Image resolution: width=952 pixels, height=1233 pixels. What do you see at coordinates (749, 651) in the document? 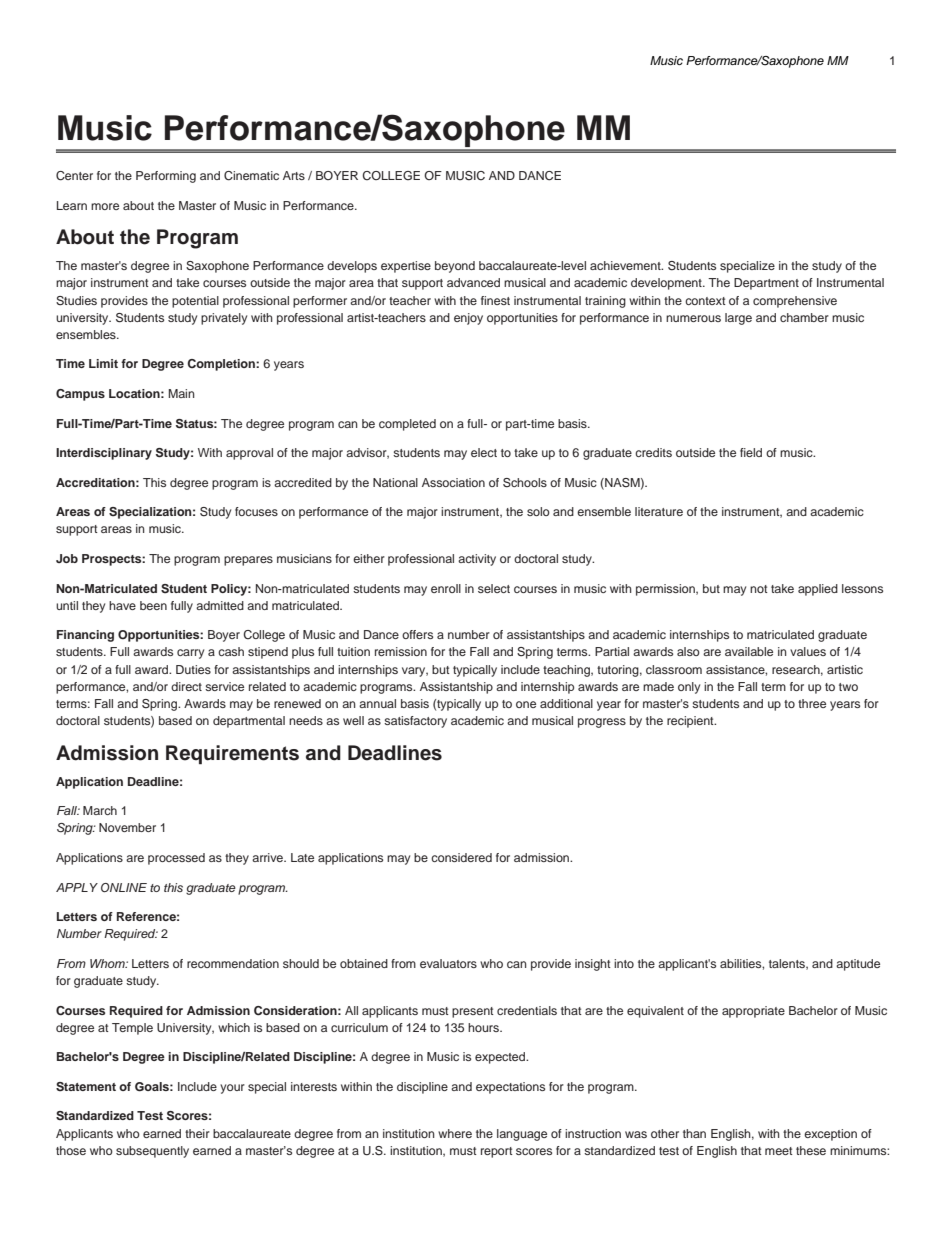
I see `available` at bounding box center [749, 651].
